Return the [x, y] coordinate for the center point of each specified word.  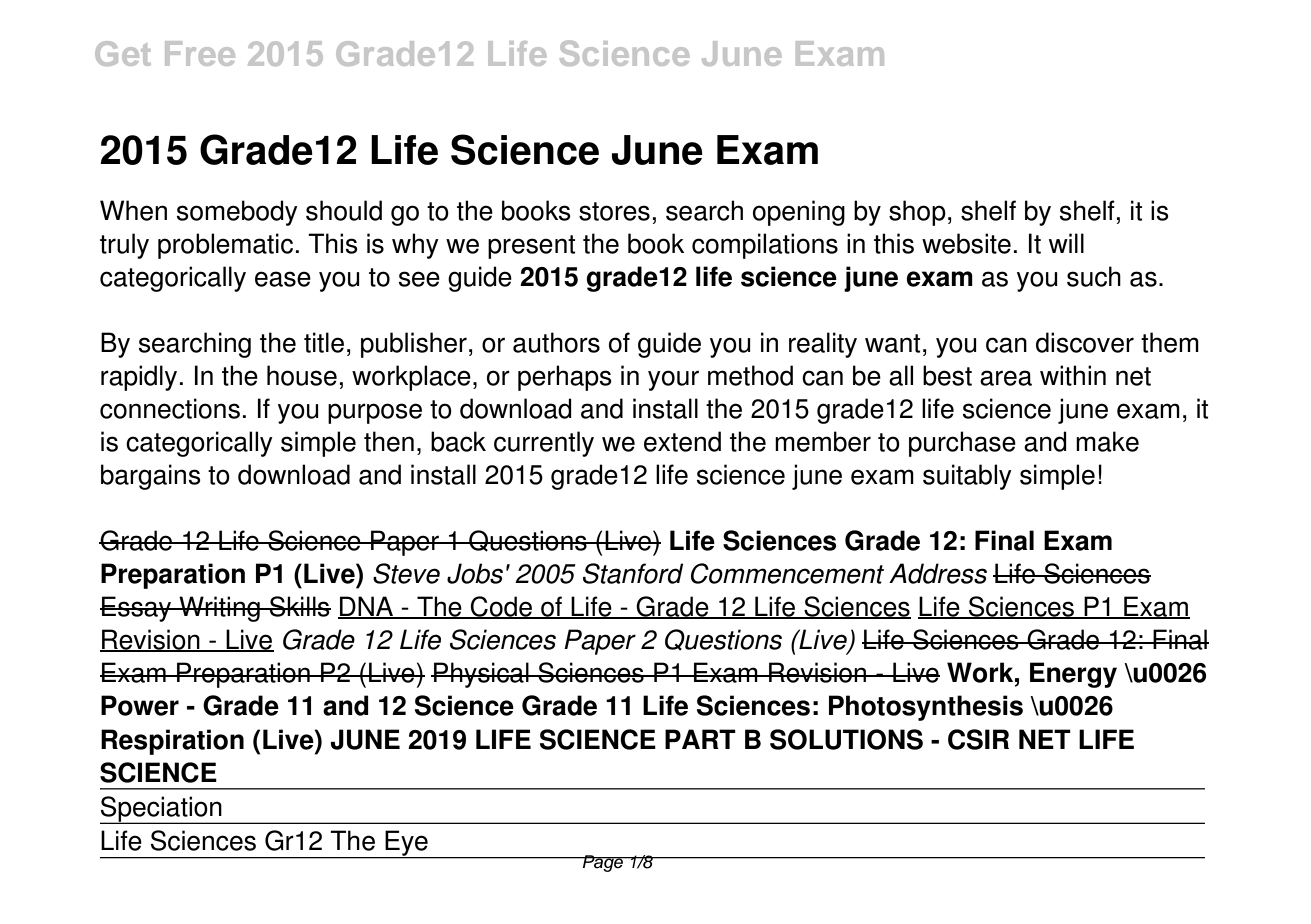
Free [200, 53]
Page [603, 863]
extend [682, 441]
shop [917, 213]
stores [614, 211]
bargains [151, 477]
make [1107, 441]
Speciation [162, 810]
